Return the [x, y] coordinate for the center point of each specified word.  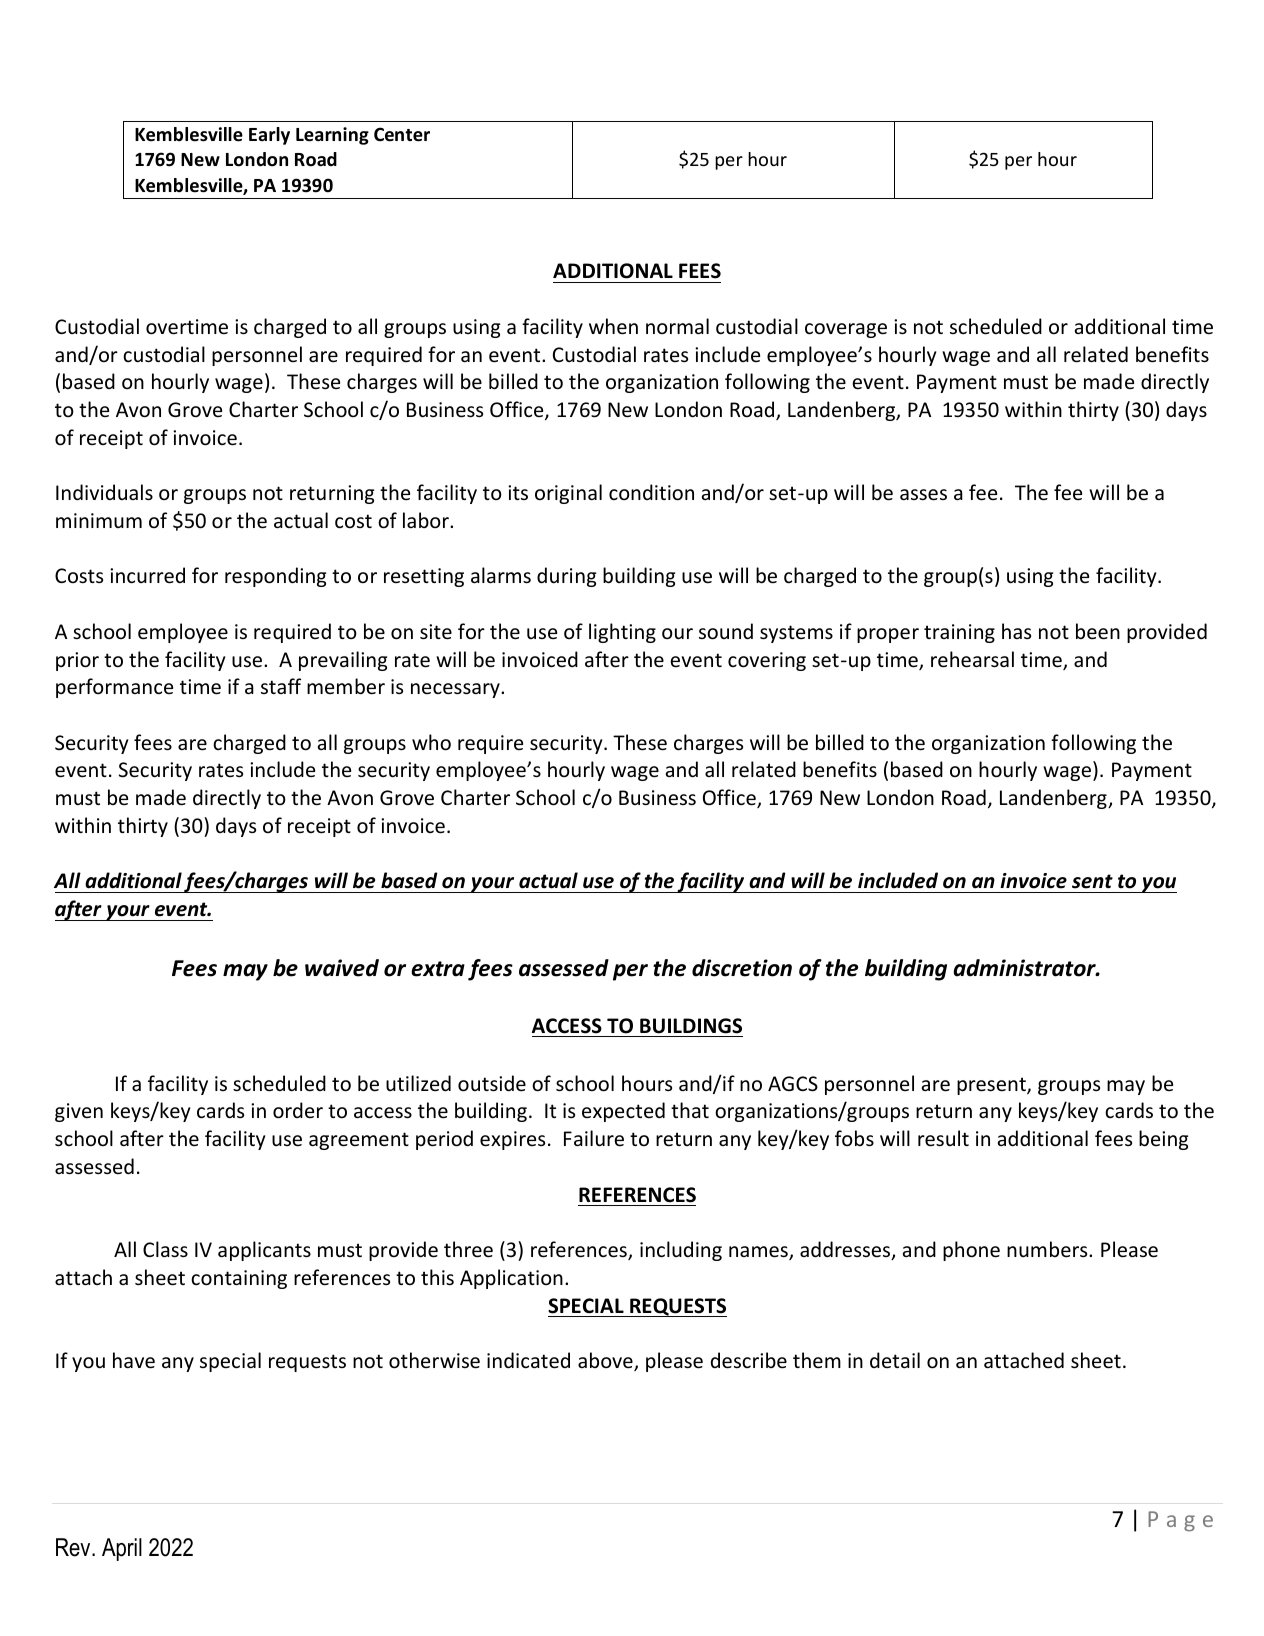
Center [402, 134]
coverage [846, 330]
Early [269, 136]
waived [342, 968]
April [122, 1549]
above [606, 1361]
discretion [742, 968]
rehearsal [972, 659]
